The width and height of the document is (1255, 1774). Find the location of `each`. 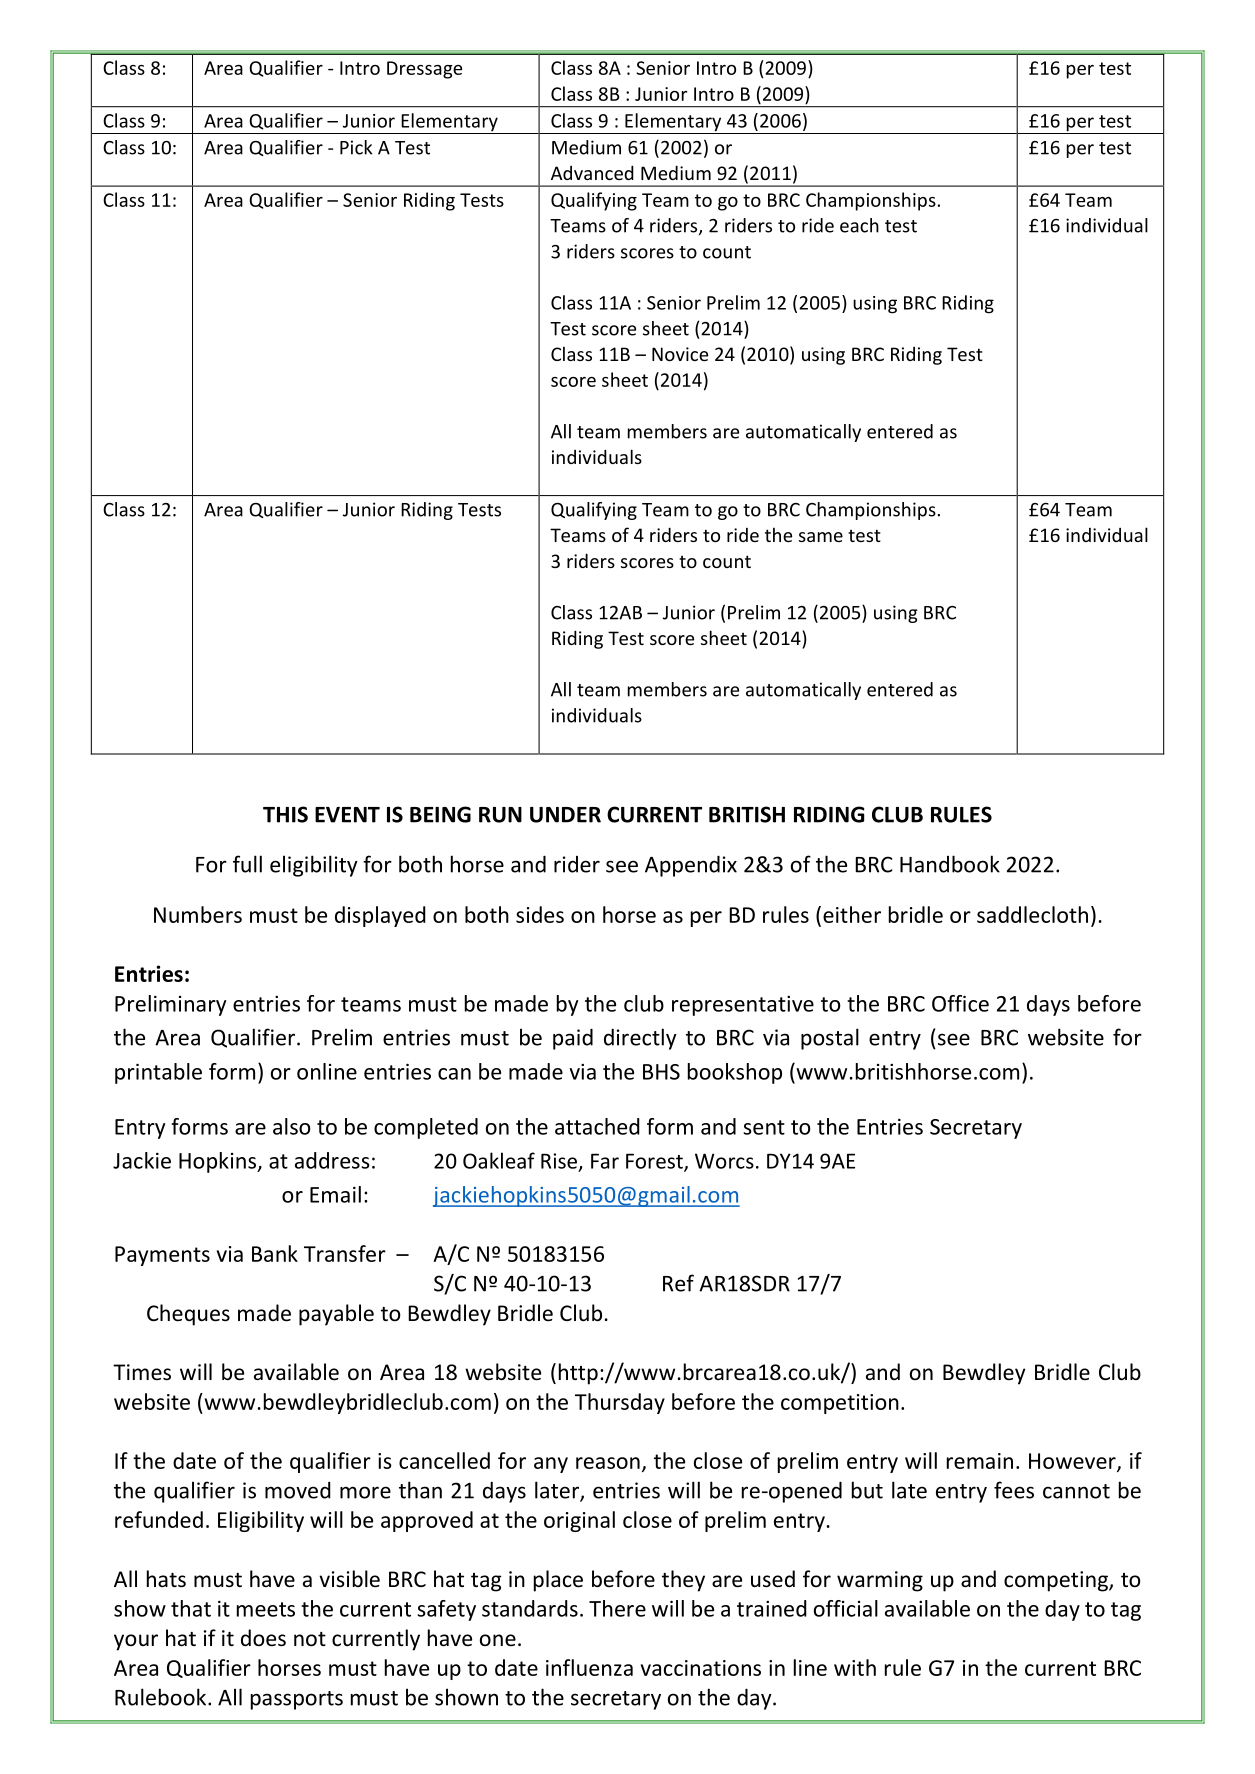

each is located at coordinates (859, 225).
